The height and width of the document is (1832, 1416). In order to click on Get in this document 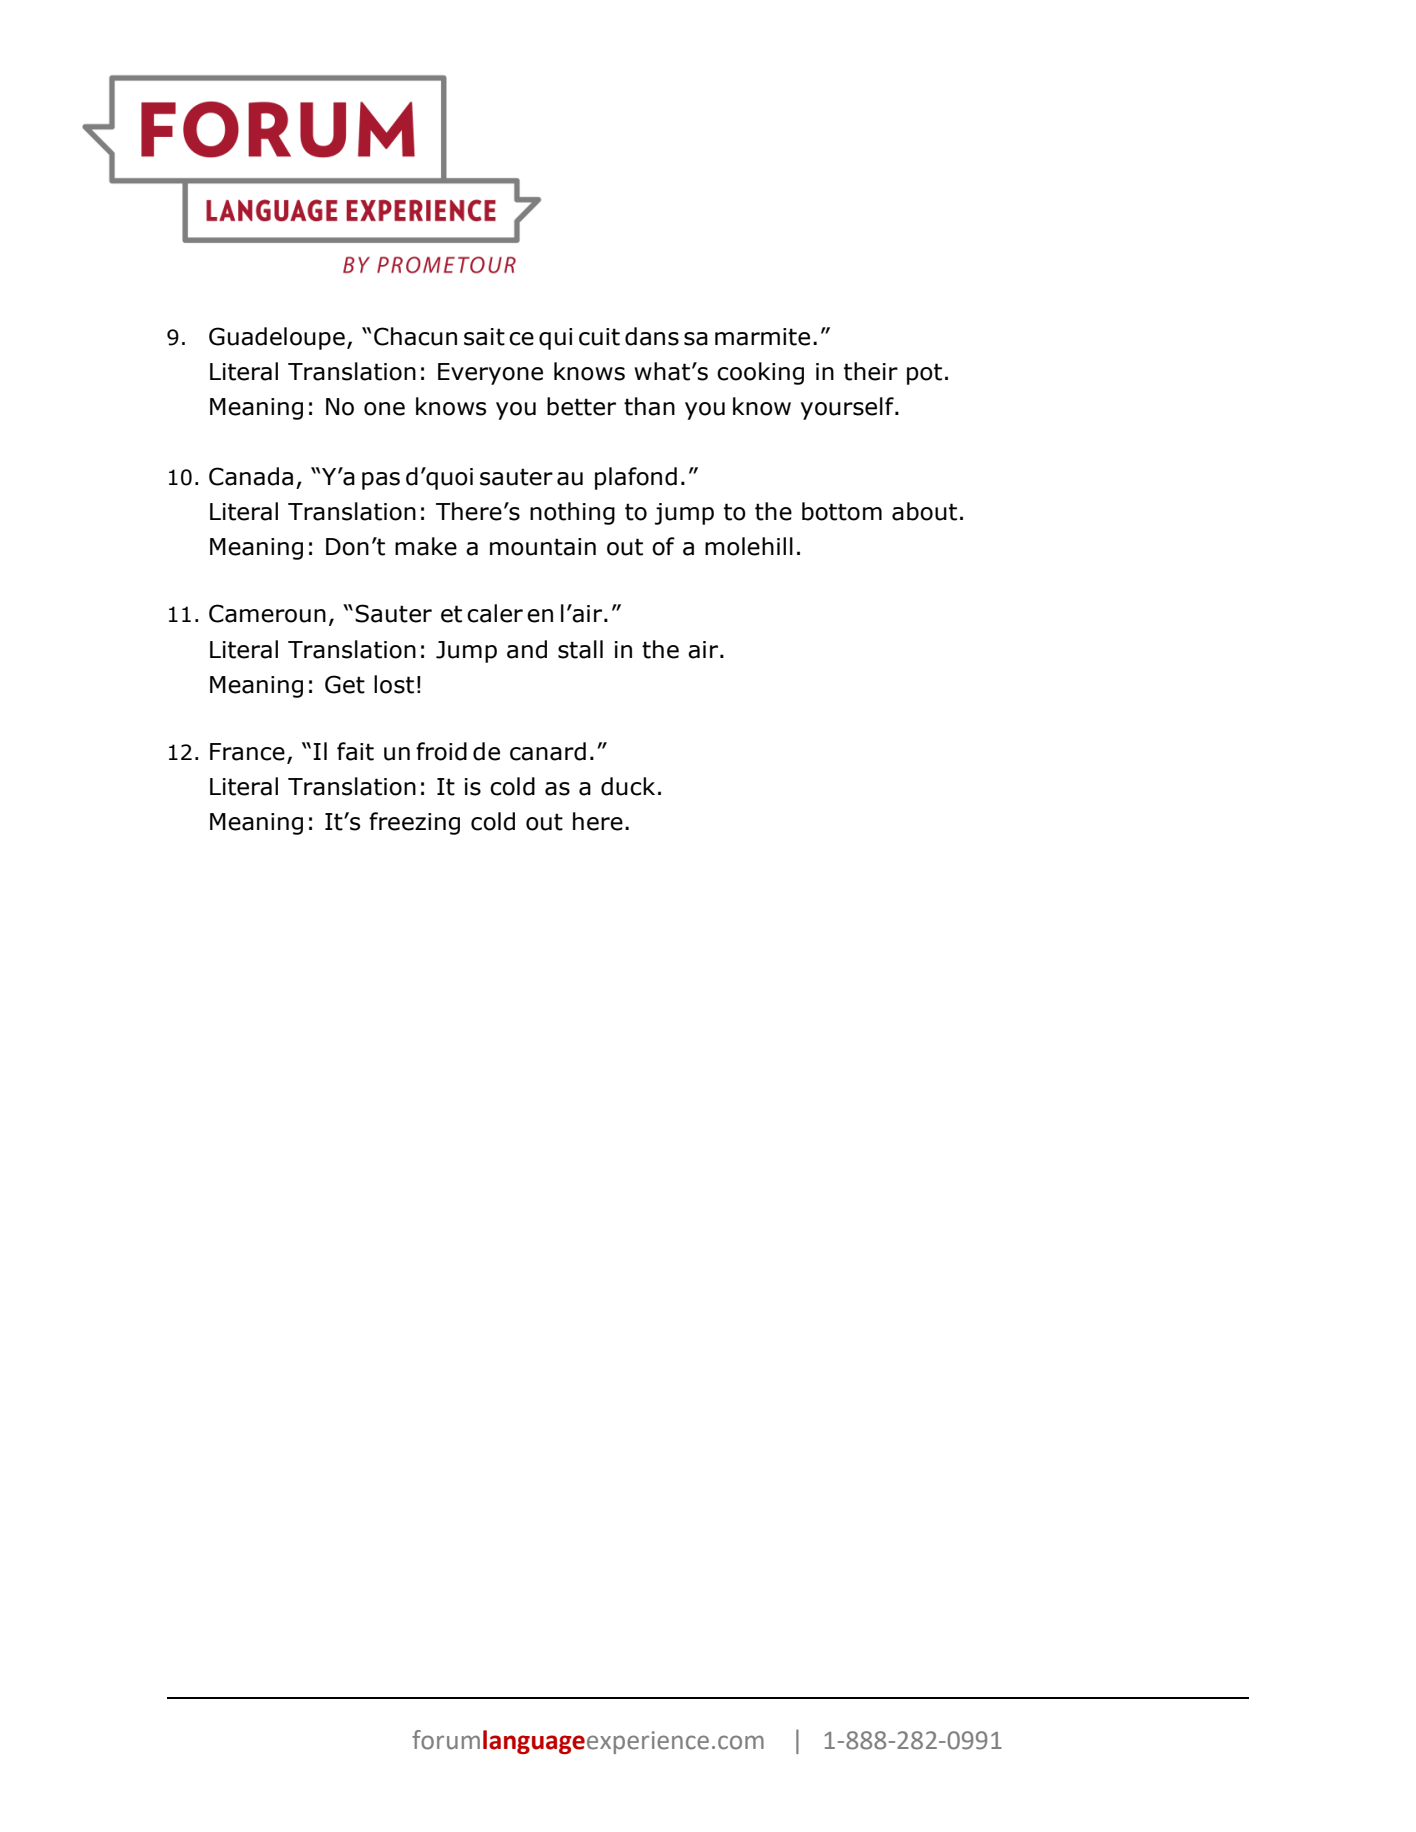, I will do `click(345, 684)`.
